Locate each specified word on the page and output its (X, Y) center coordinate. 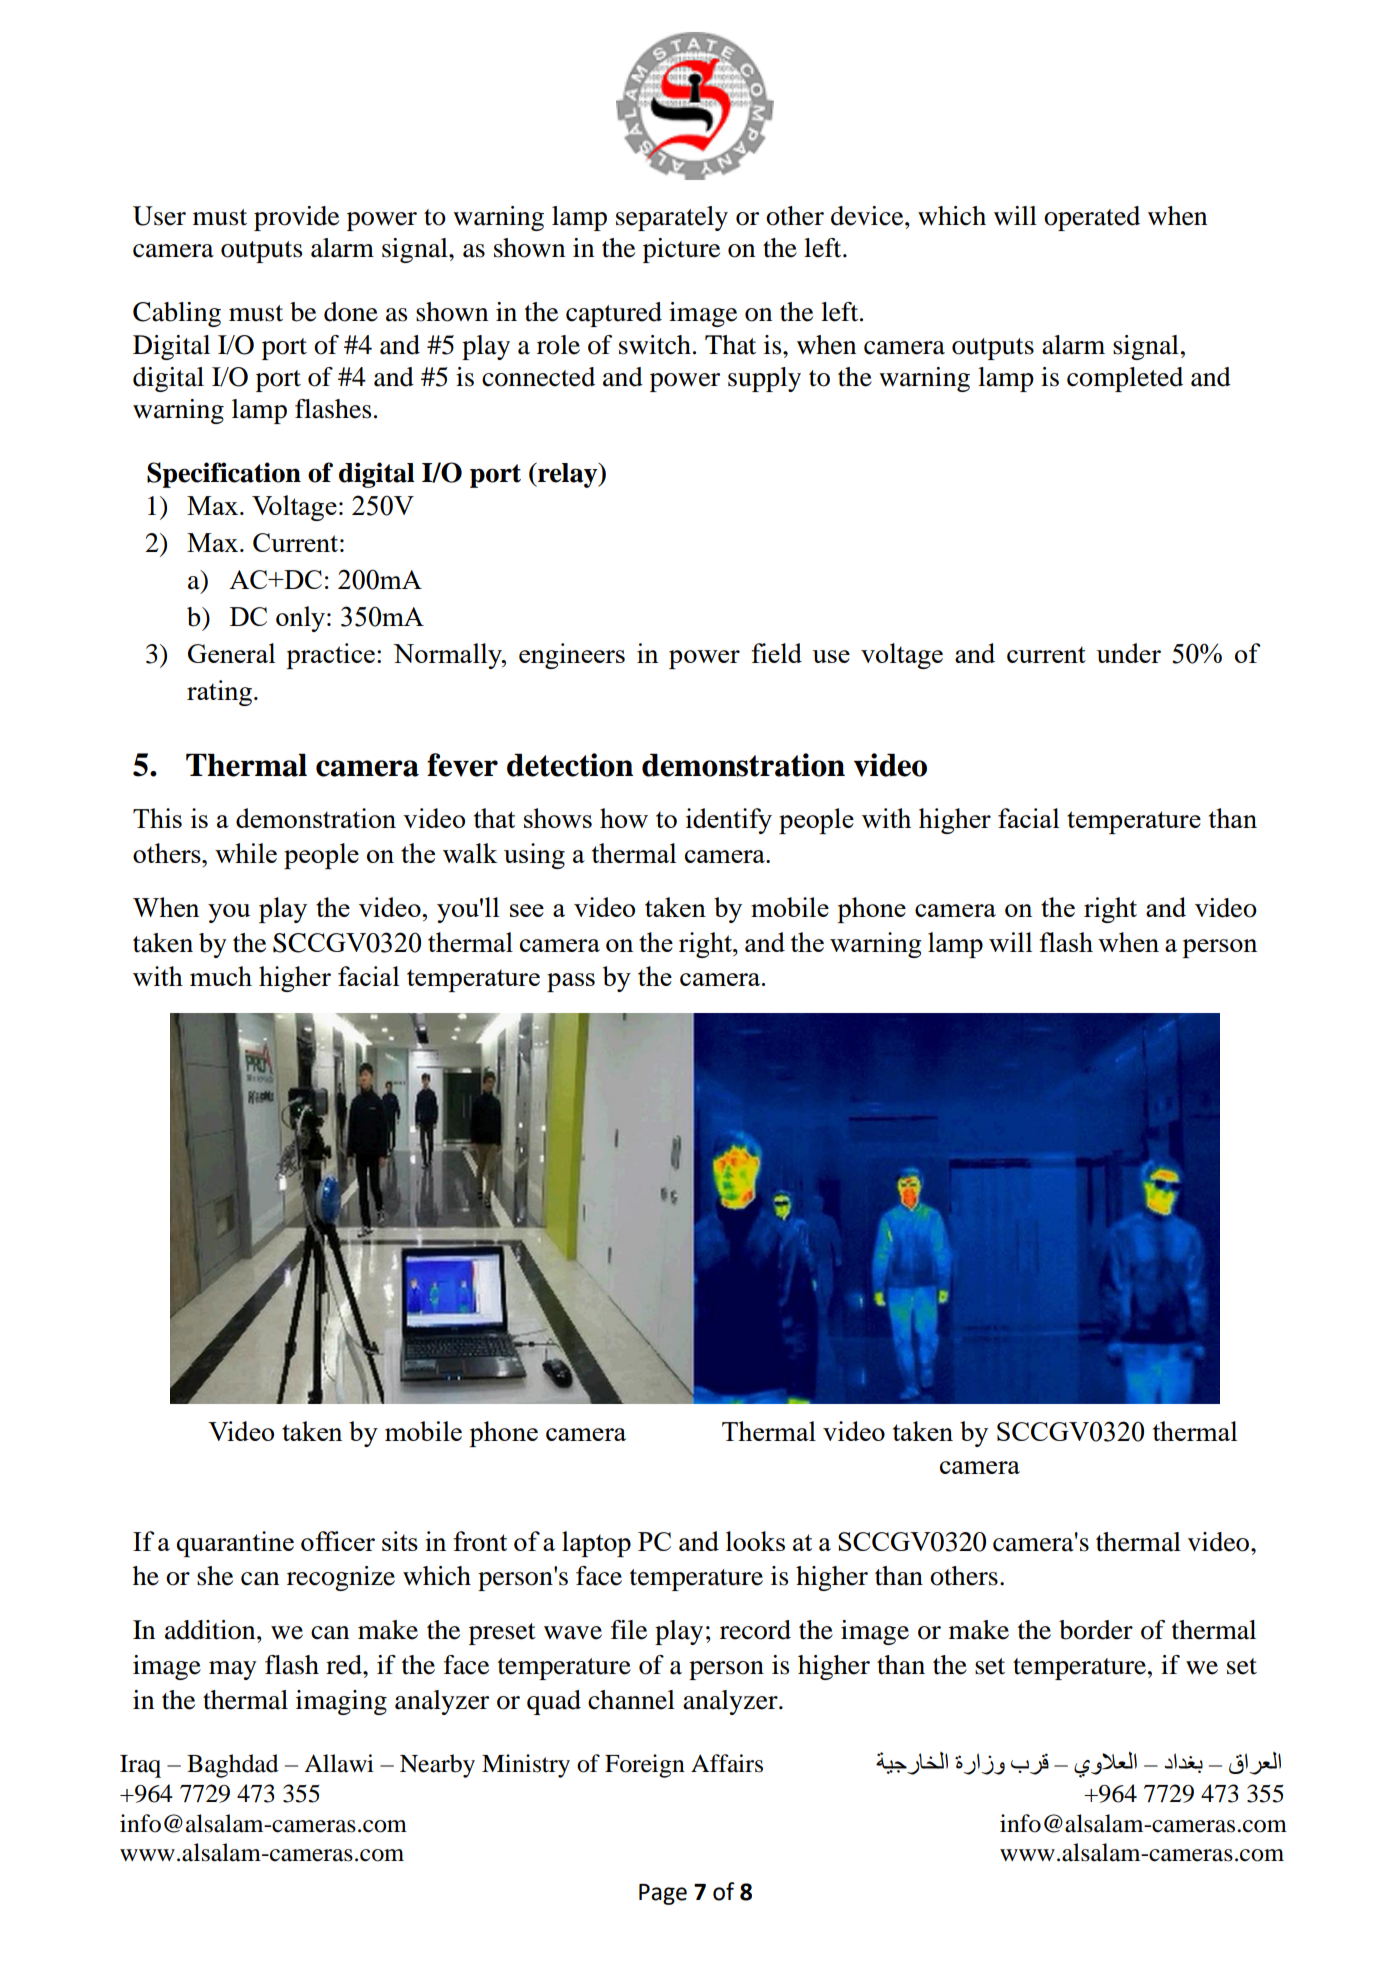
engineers (572, 656)
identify (729, 821)
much (221, 976)
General (231, 653)
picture (681, 250)
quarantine (235, 1544)
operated (1092, 218)
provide (296, 218)
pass (571, 982)
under (1128, 653)
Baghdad (232, 1766)
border (1096, 1630)
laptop (596, 1544)
